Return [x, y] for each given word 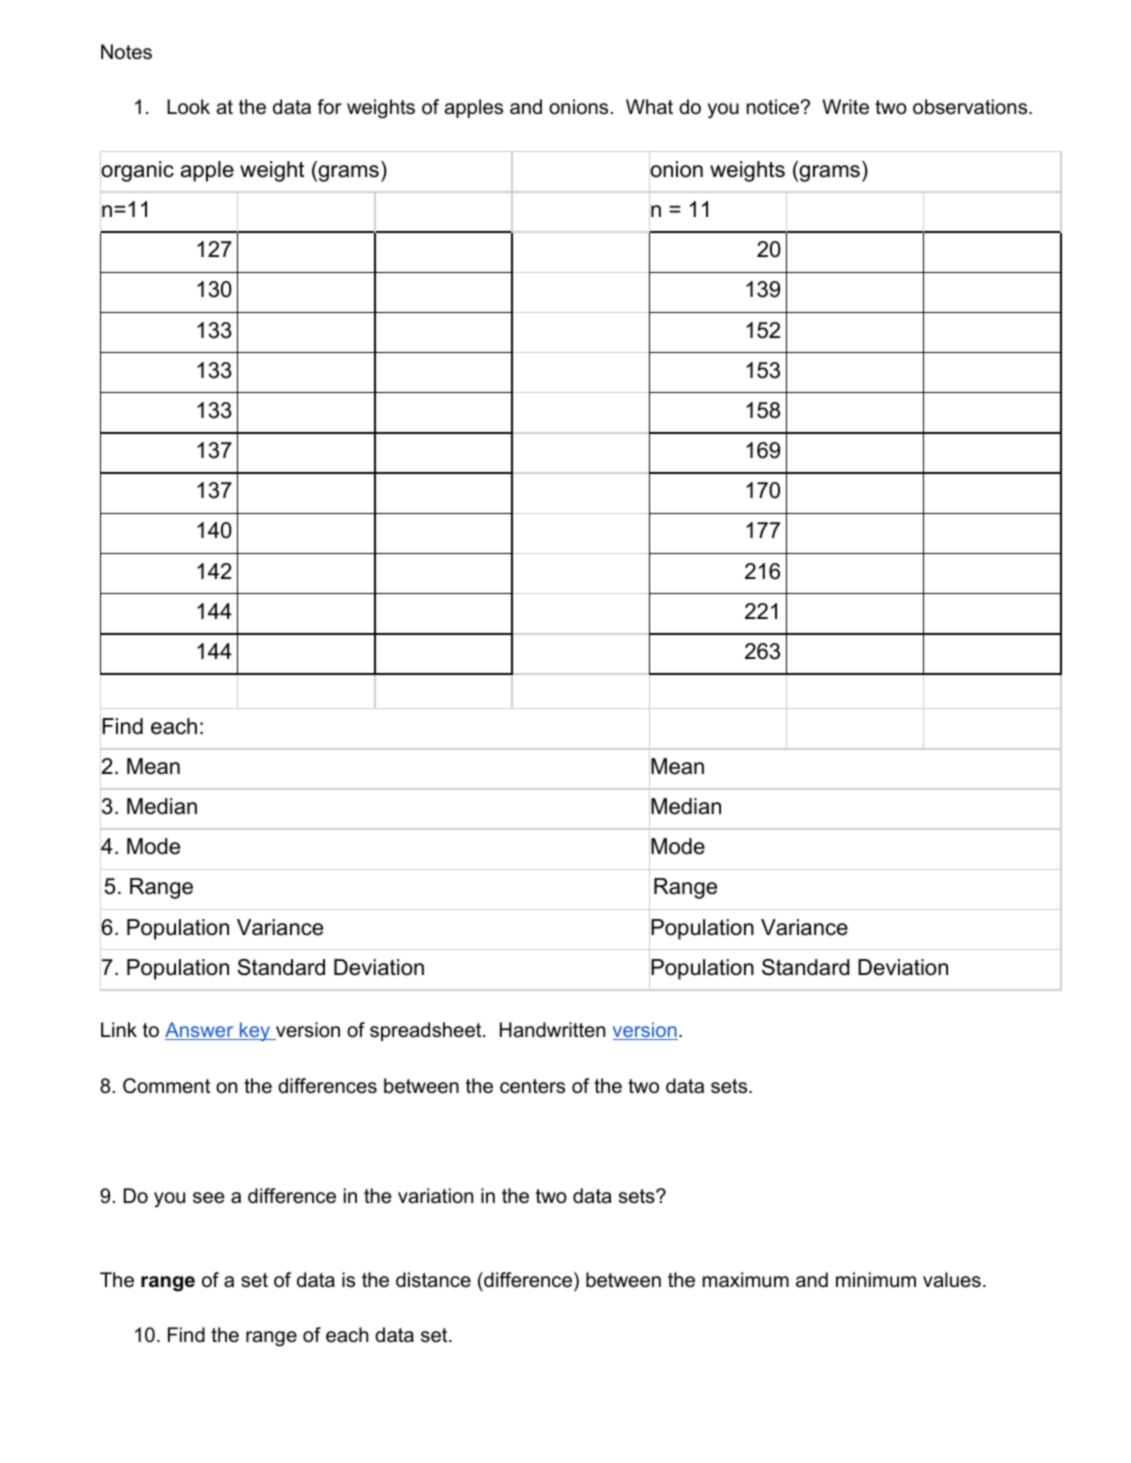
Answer [200, 1031]
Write [845, 107]
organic [137, 171]
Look [188, 107]
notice [773, 107]
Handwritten [552, 1030]
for [329, 107]
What [649, 107]
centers [532, 1086]
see [209, 1198]
